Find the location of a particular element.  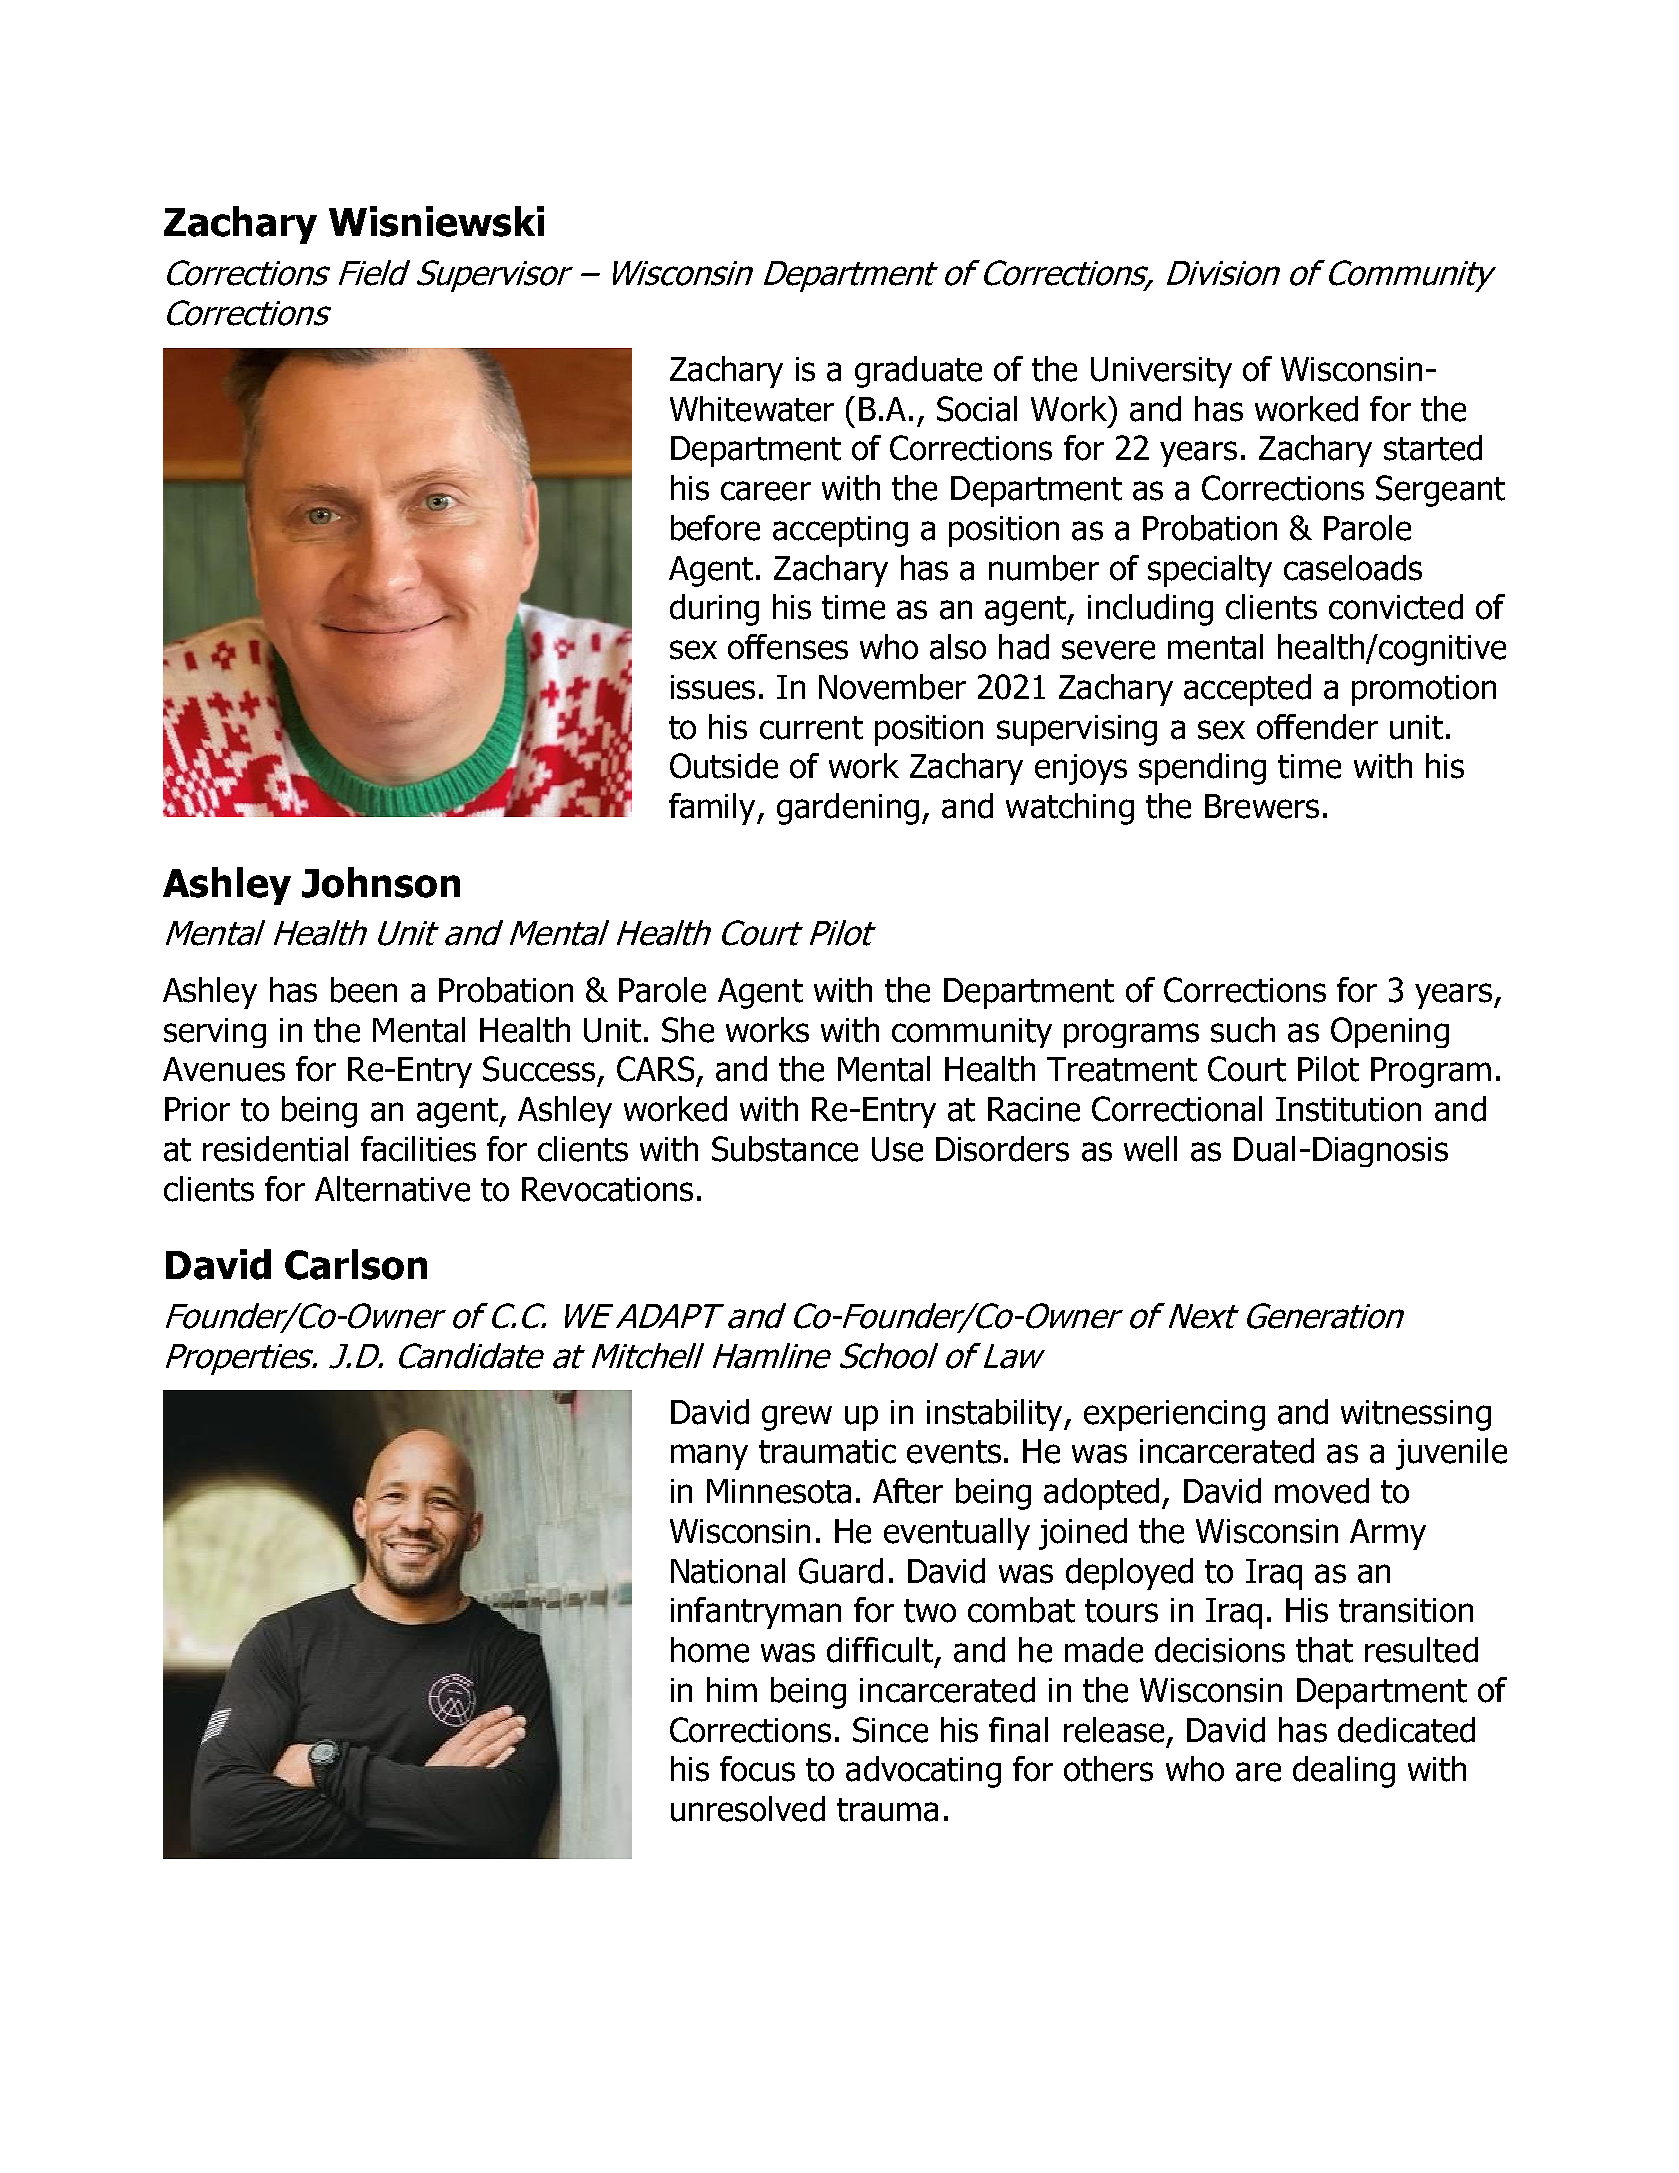

She is located at coordinates (688, 1030).
